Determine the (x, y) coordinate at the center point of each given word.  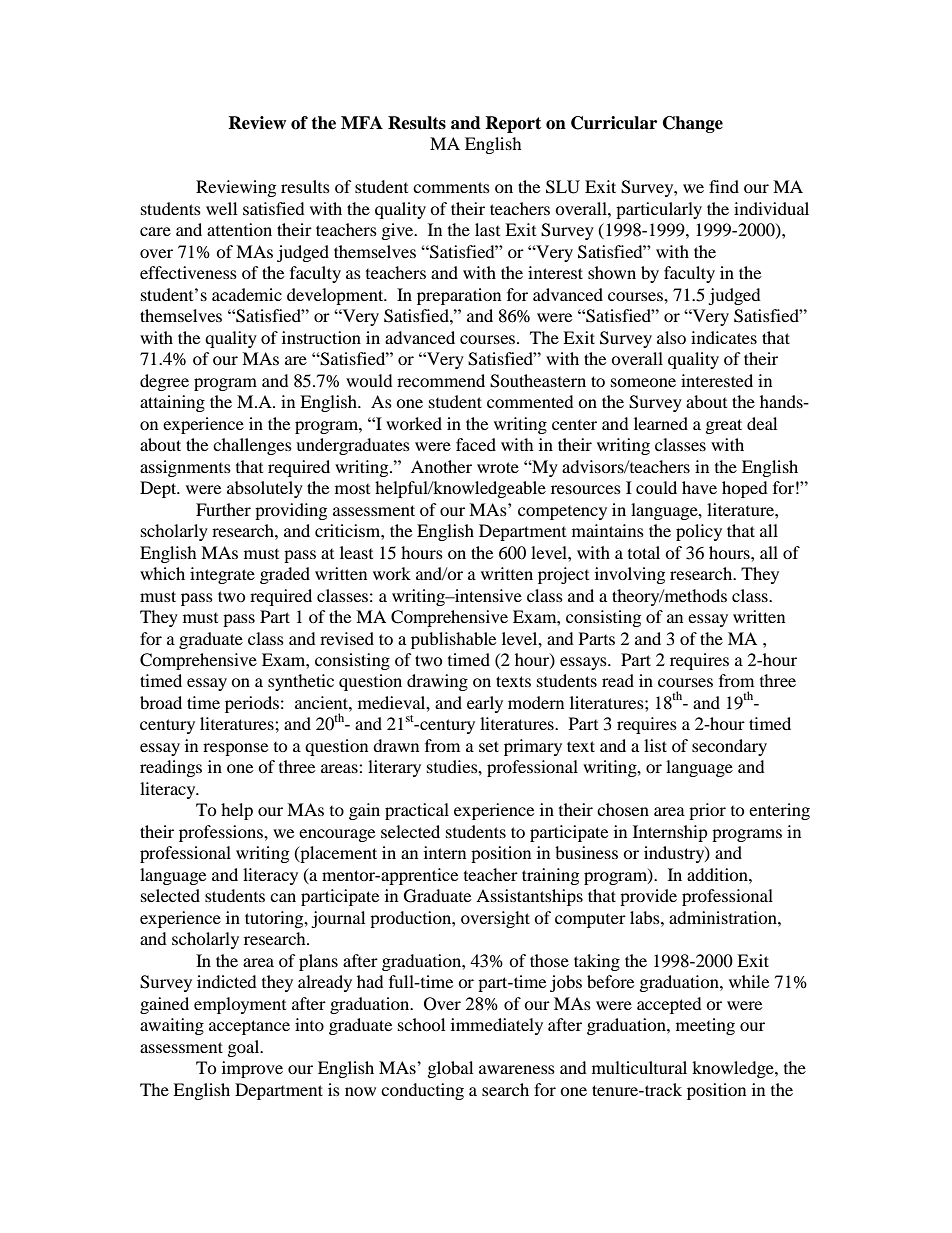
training (550, 876)
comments (451, 187)
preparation (459, 296)
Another (441, 466)
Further (223, 509)
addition (718, 874)
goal (245, 1048)
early (485, 704)
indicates (724, 337)
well (221, 208)
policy (699, 532)
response (235, 749)
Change (693, 124)
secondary (729, 747)
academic (247, 294)
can (283, 897)
